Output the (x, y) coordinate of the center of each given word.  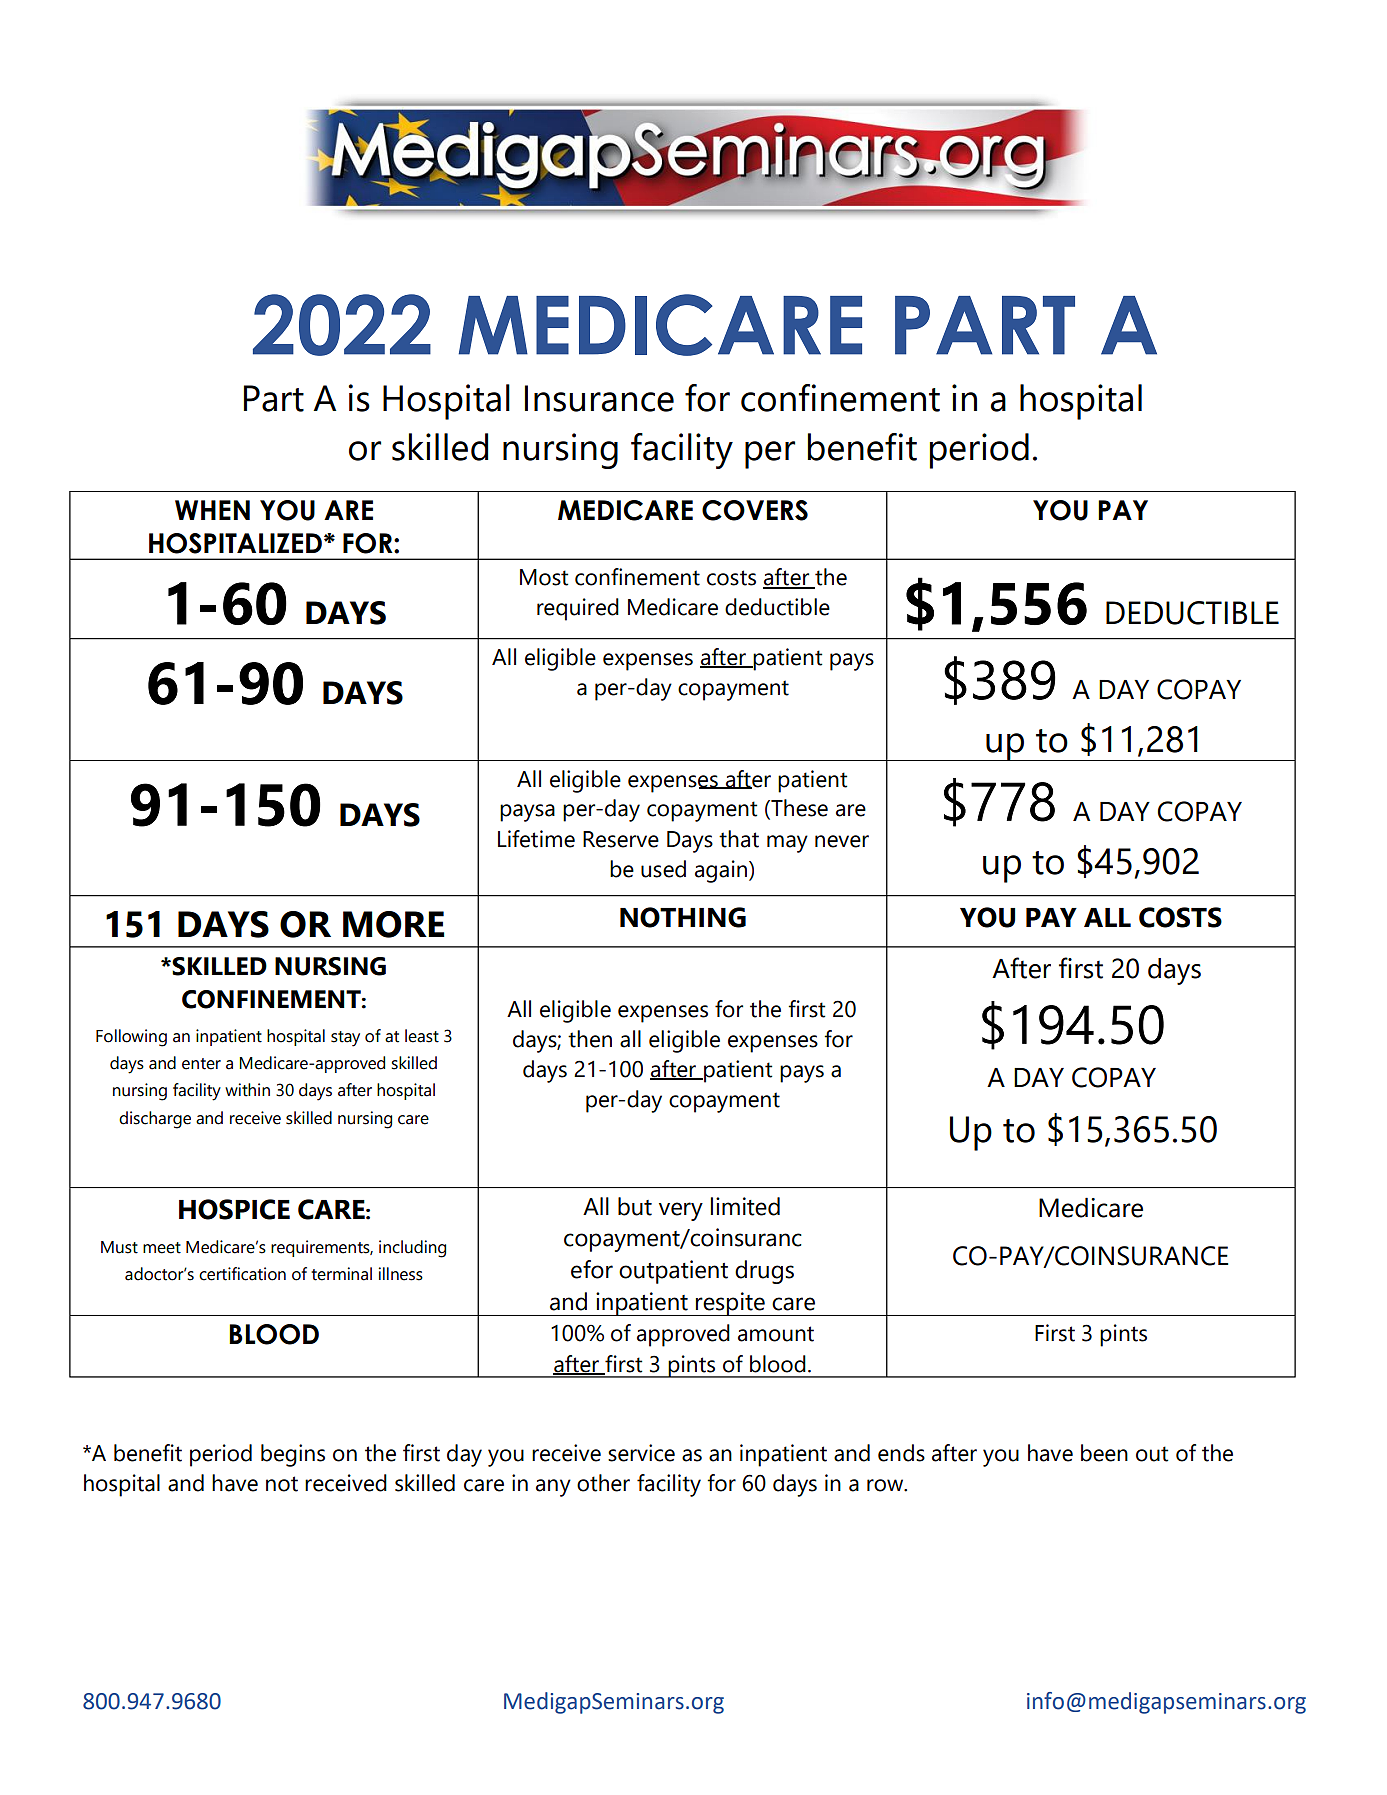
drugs (764, 1272)
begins (293, 1455)
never (842, 841)
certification (242, 1274)
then (590, 1039)
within (247, 1090)
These (798, 809)
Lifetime (536, 839)
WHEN (212, 510)
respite (730, 1304)
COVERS (755, 510)
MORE (394, 924)
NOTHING (683, 917)
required (578, 609)
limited (745, 1206)
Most (544, 577)
